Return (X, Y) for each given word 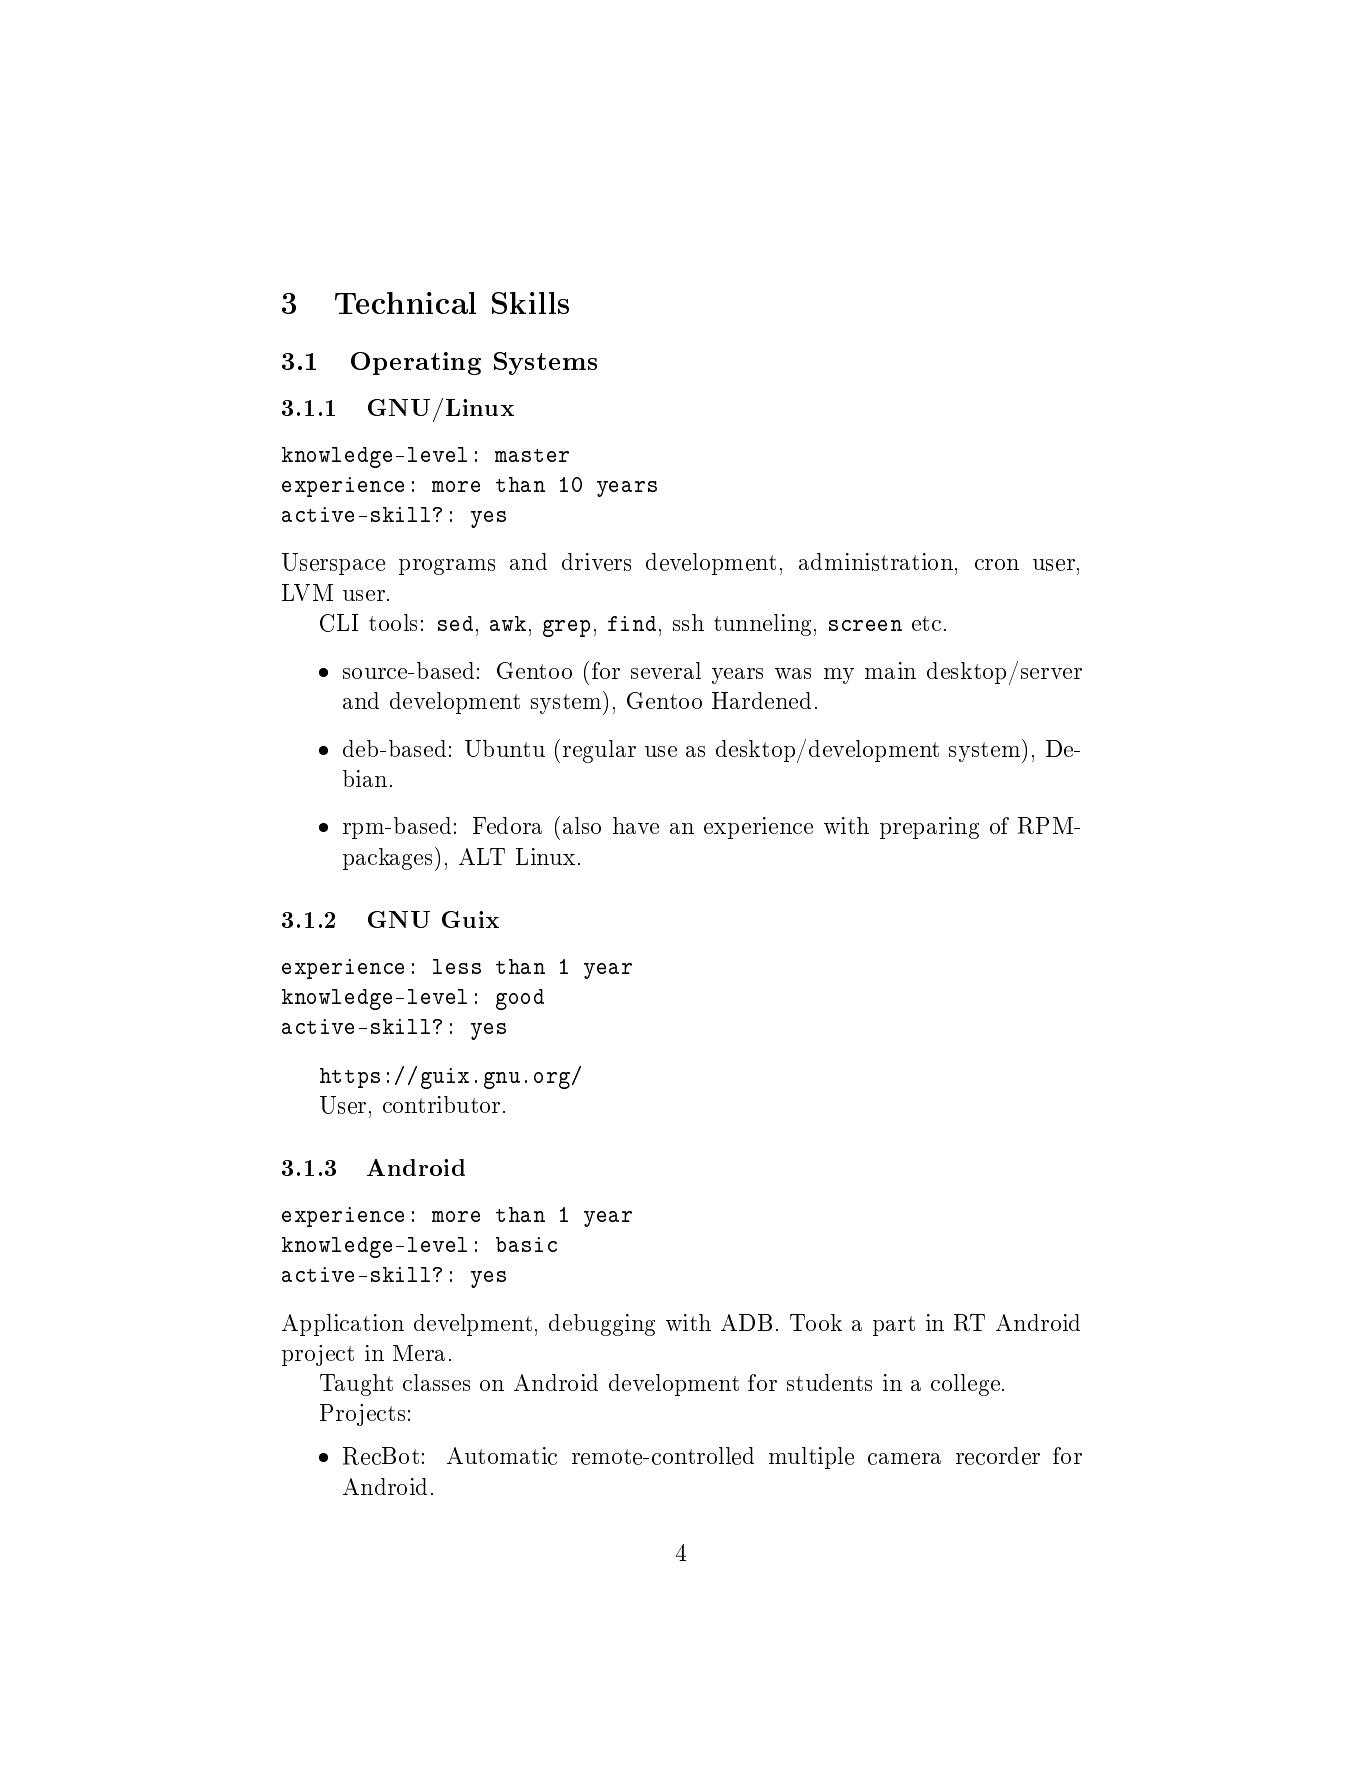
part (894, 1326)
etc (926, 623)
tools (393, 622)
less (457, 966)
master (532, 455)
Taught (356, 1385)
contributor (441, 1104)
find (632, 623)
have (636, 825)
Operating (416, 363)
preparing (929, 828)
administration (876, 562)
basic (526, 1244)
